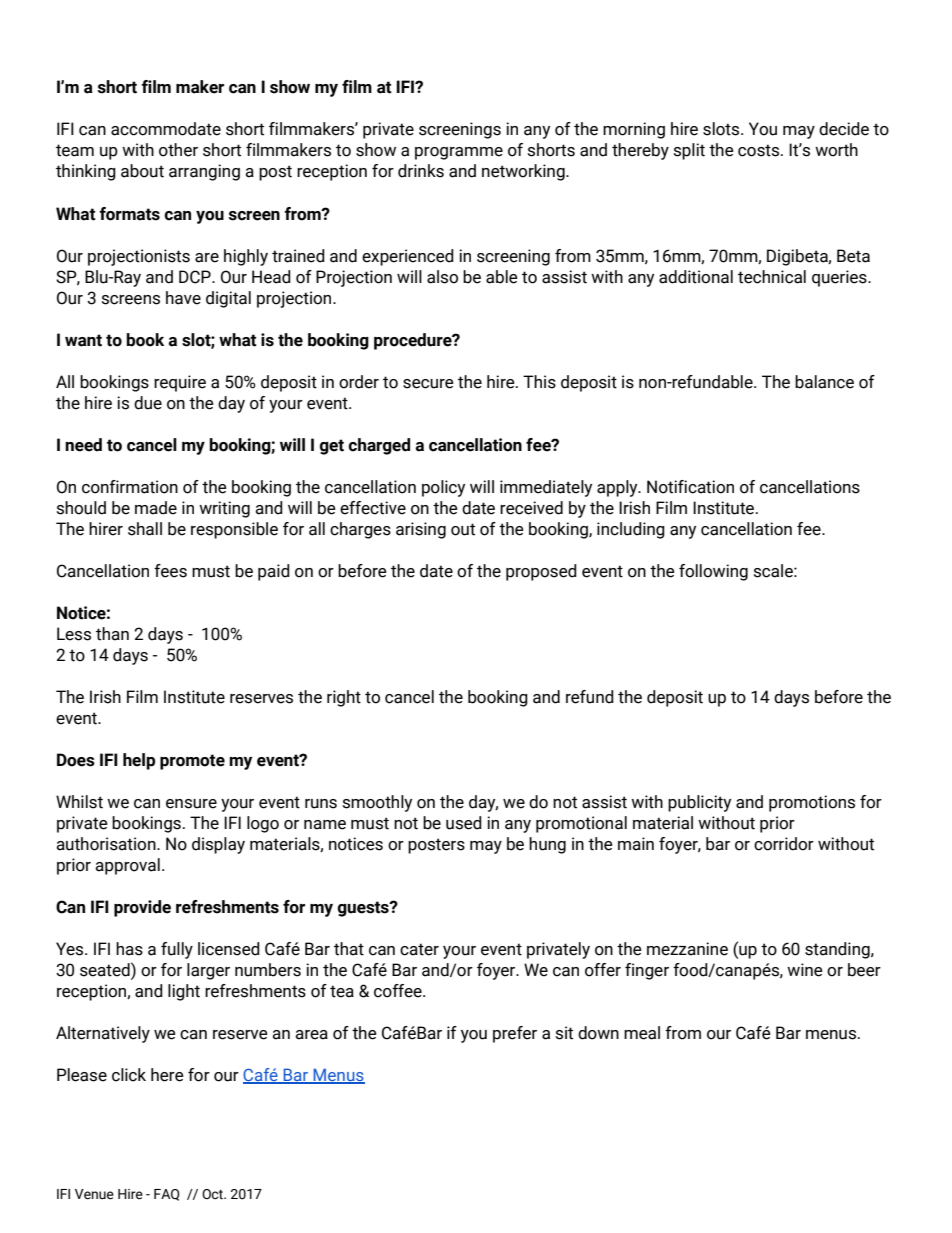 The width and height of the document is (952, 1233). Describe the element at coordinates (713, 572) in the document. I see `following` at that location.
